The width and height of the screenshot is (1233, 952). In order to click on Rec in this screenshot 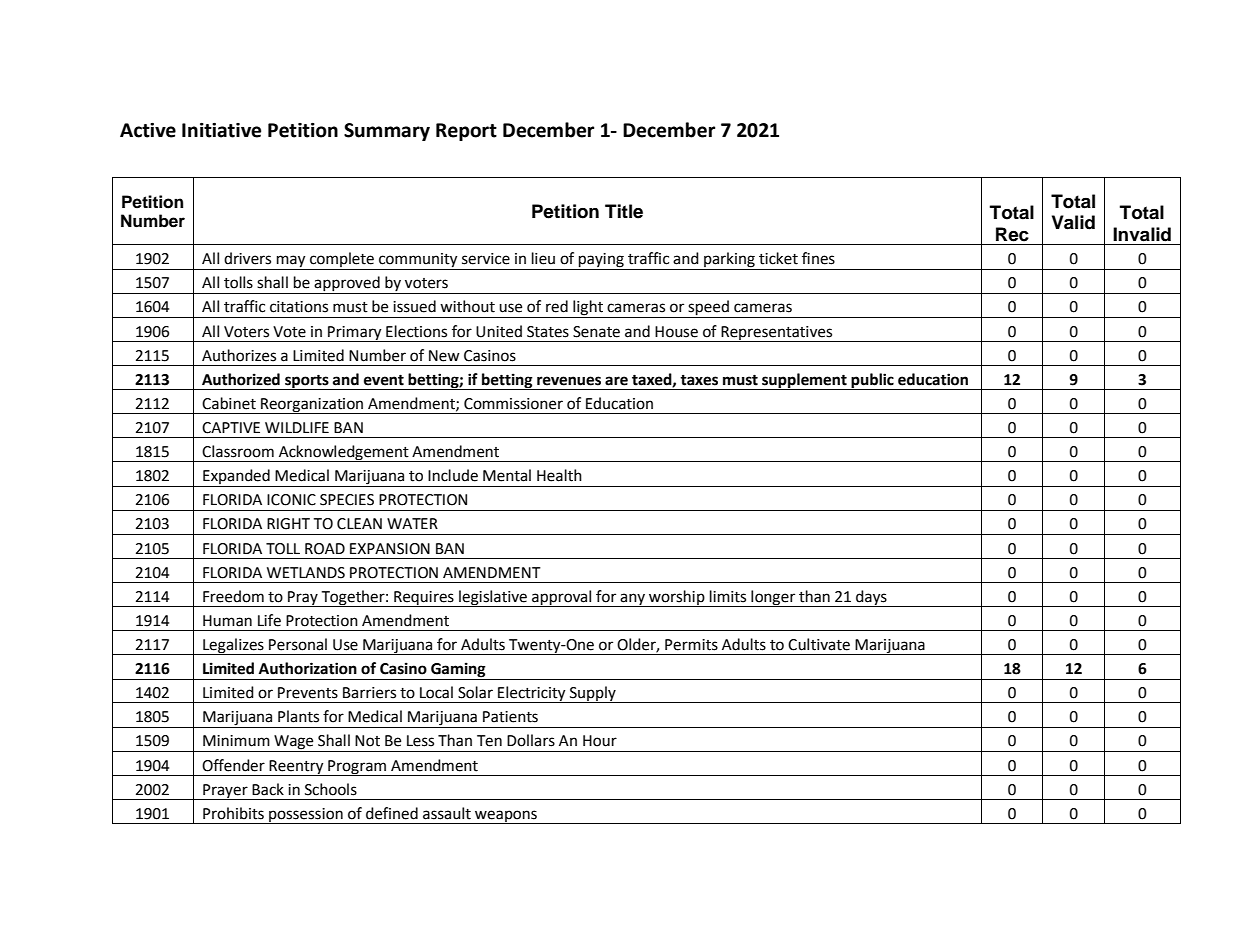, I will do `click(1012, 234)`.
